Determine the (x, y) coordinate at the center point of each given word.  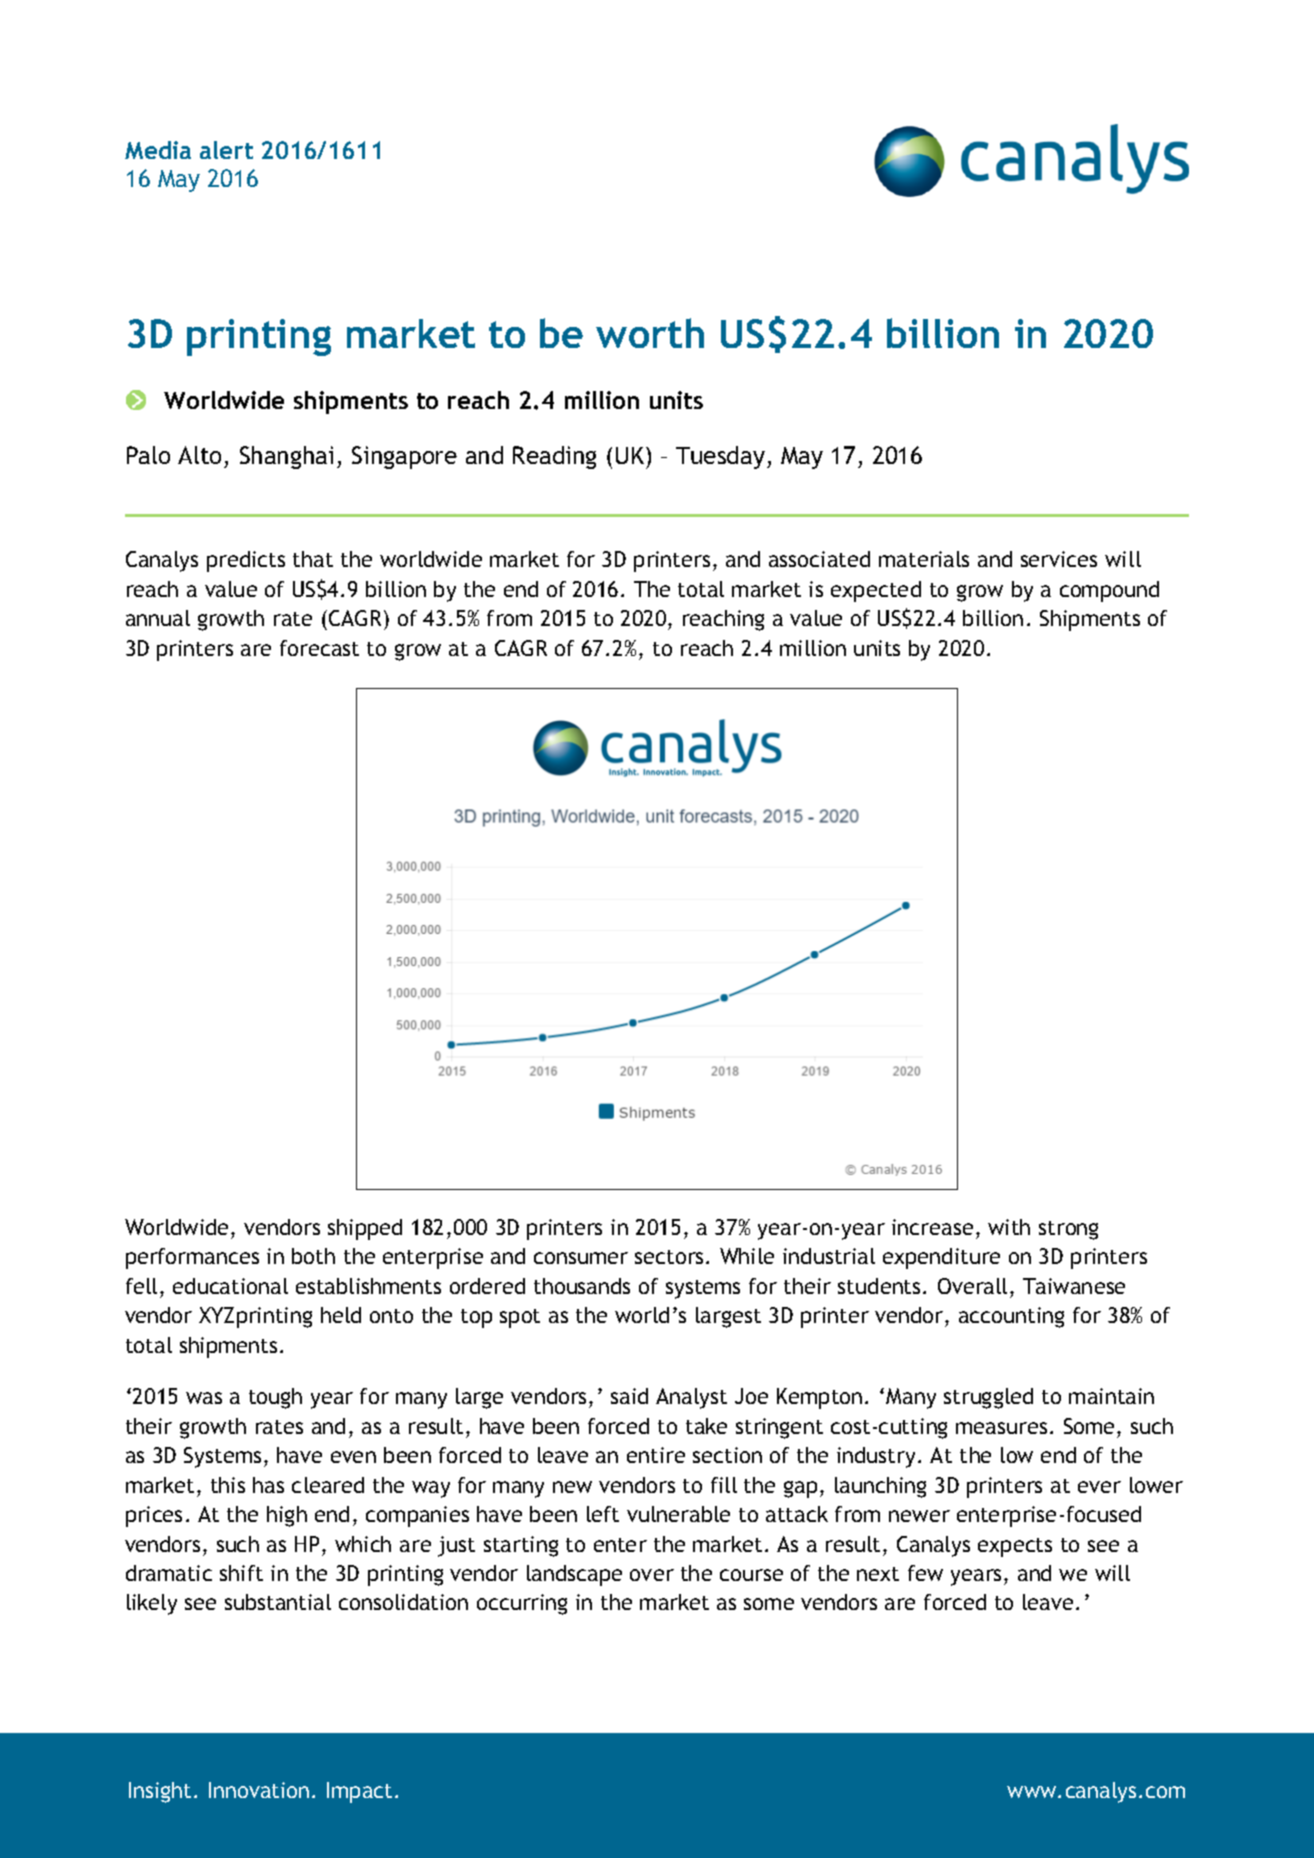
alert (226, 150)
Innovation (259, 1790)
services (1059, 559)
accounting (1011, 1317)
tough (275, 1398)
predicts (246, 561)
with (1009, 1227)
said (629, 1396)
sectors (671, 1257)
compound (1109, 591)
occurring (522, 1604)
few (925, 1573)
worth (650, 333)
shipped (365, 1229)
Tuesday (720, 457)
